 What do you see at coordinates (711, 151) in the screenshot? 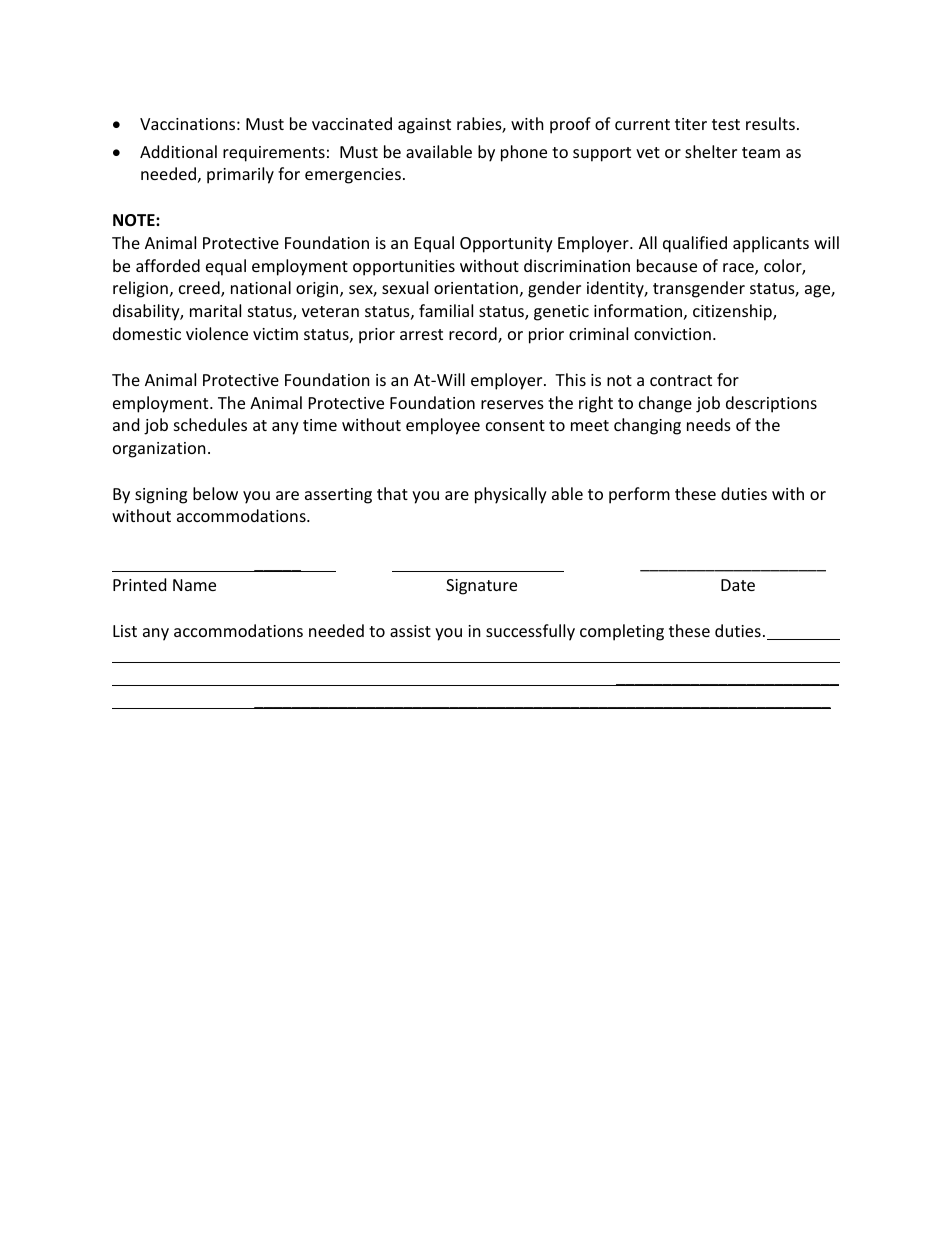
I see `shelter` at bounding box center [711, 151].
